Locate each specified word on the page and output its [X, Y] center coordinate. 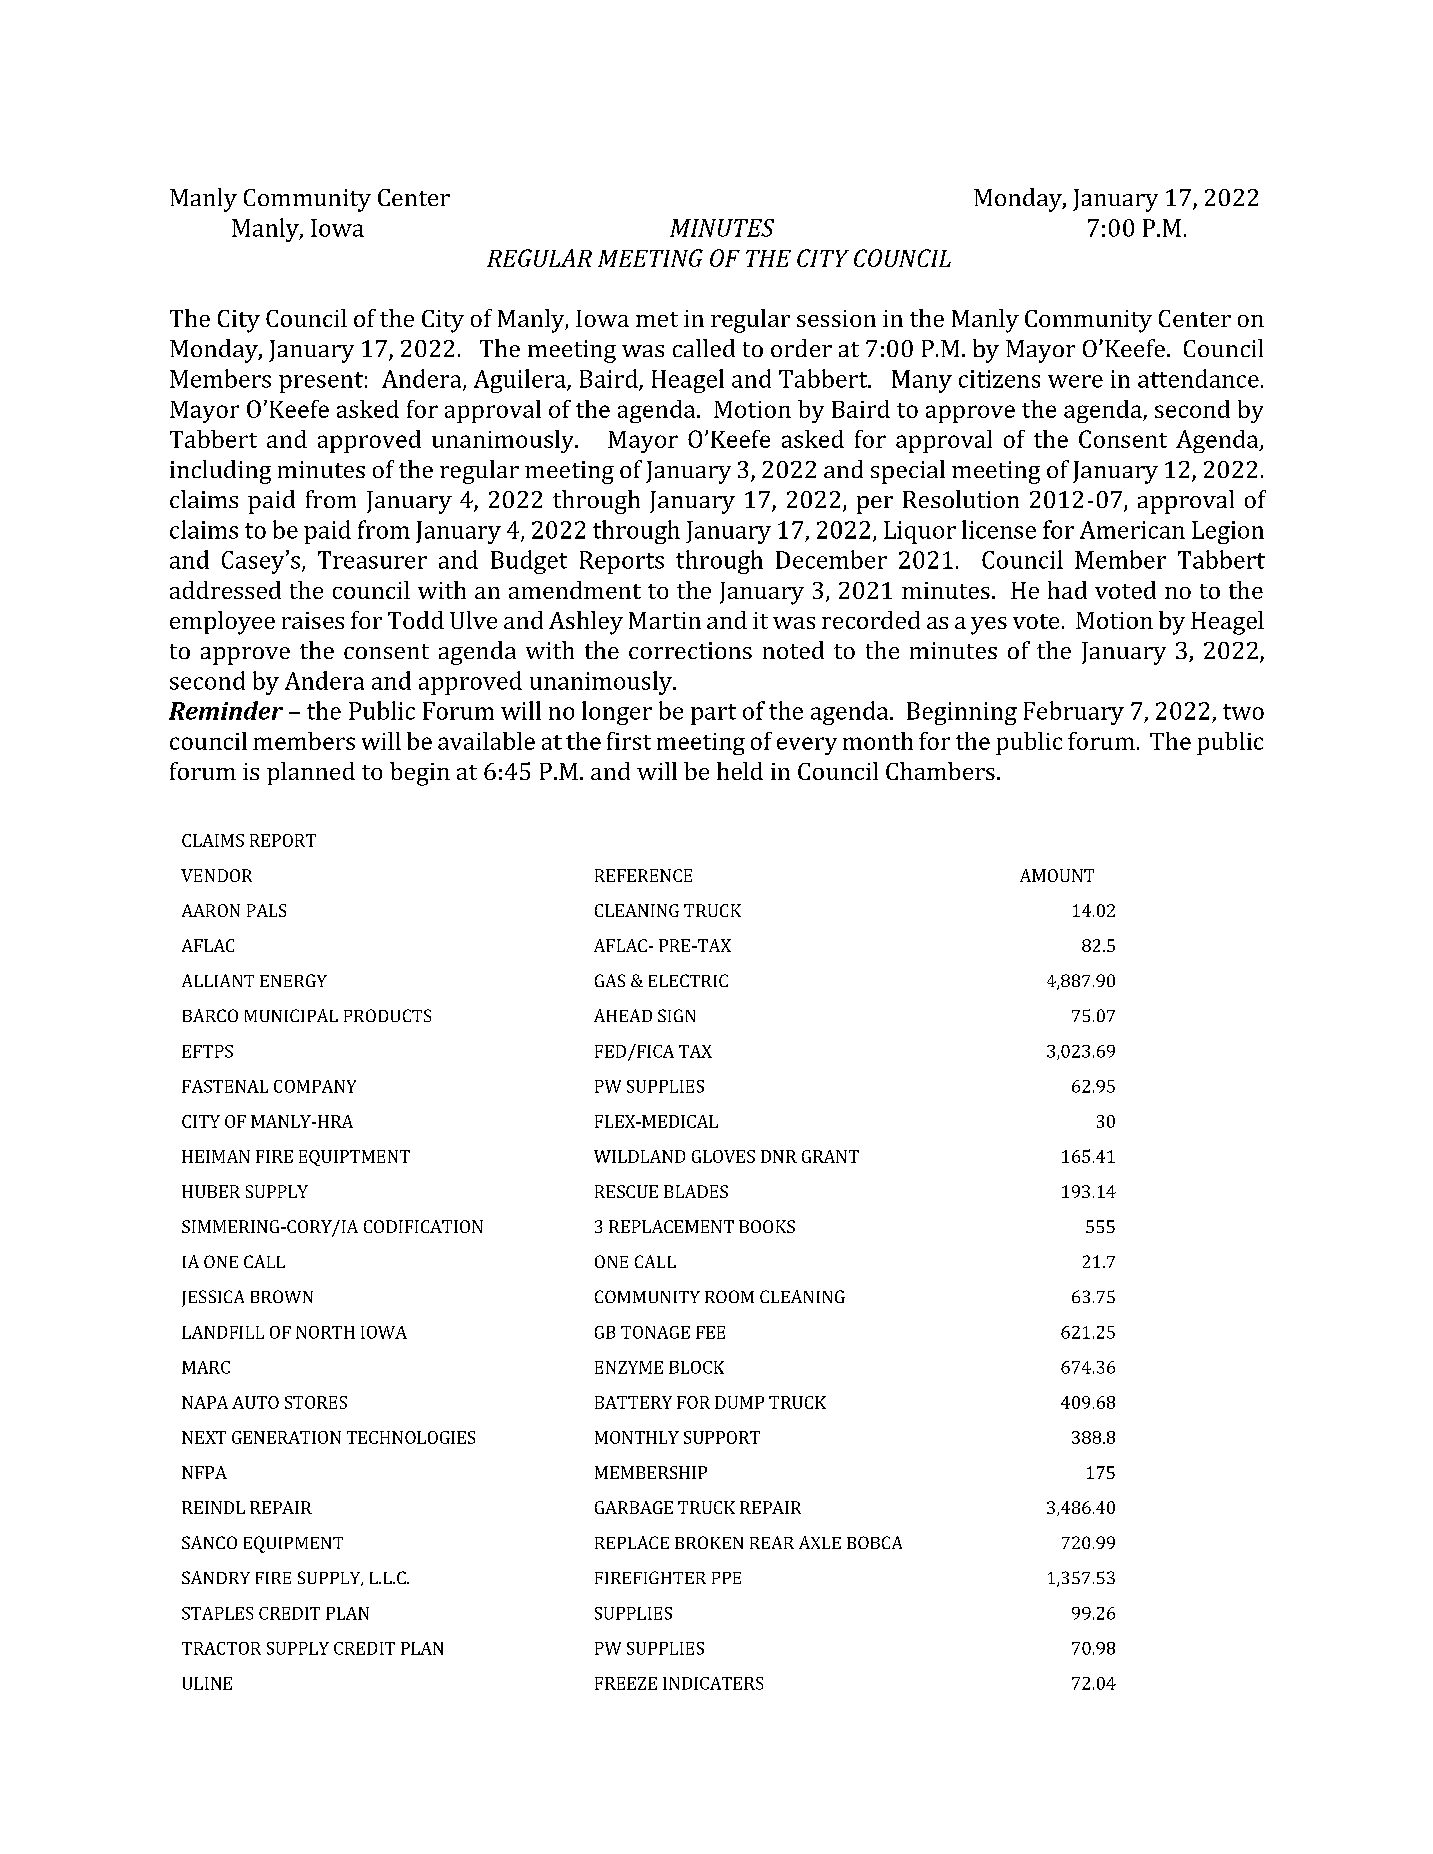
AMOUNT [1057, 875]
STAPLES [217, 1613]
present [321, 382]
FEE [710, 1332]
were [1075, 381]
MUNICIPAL [291, 1015]
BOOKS [767, 1226]
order [801, 348]
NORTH [325, 1332]
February [1074, 713]
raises [313, 620]
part [713, 714]
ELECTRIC [688, 980]
